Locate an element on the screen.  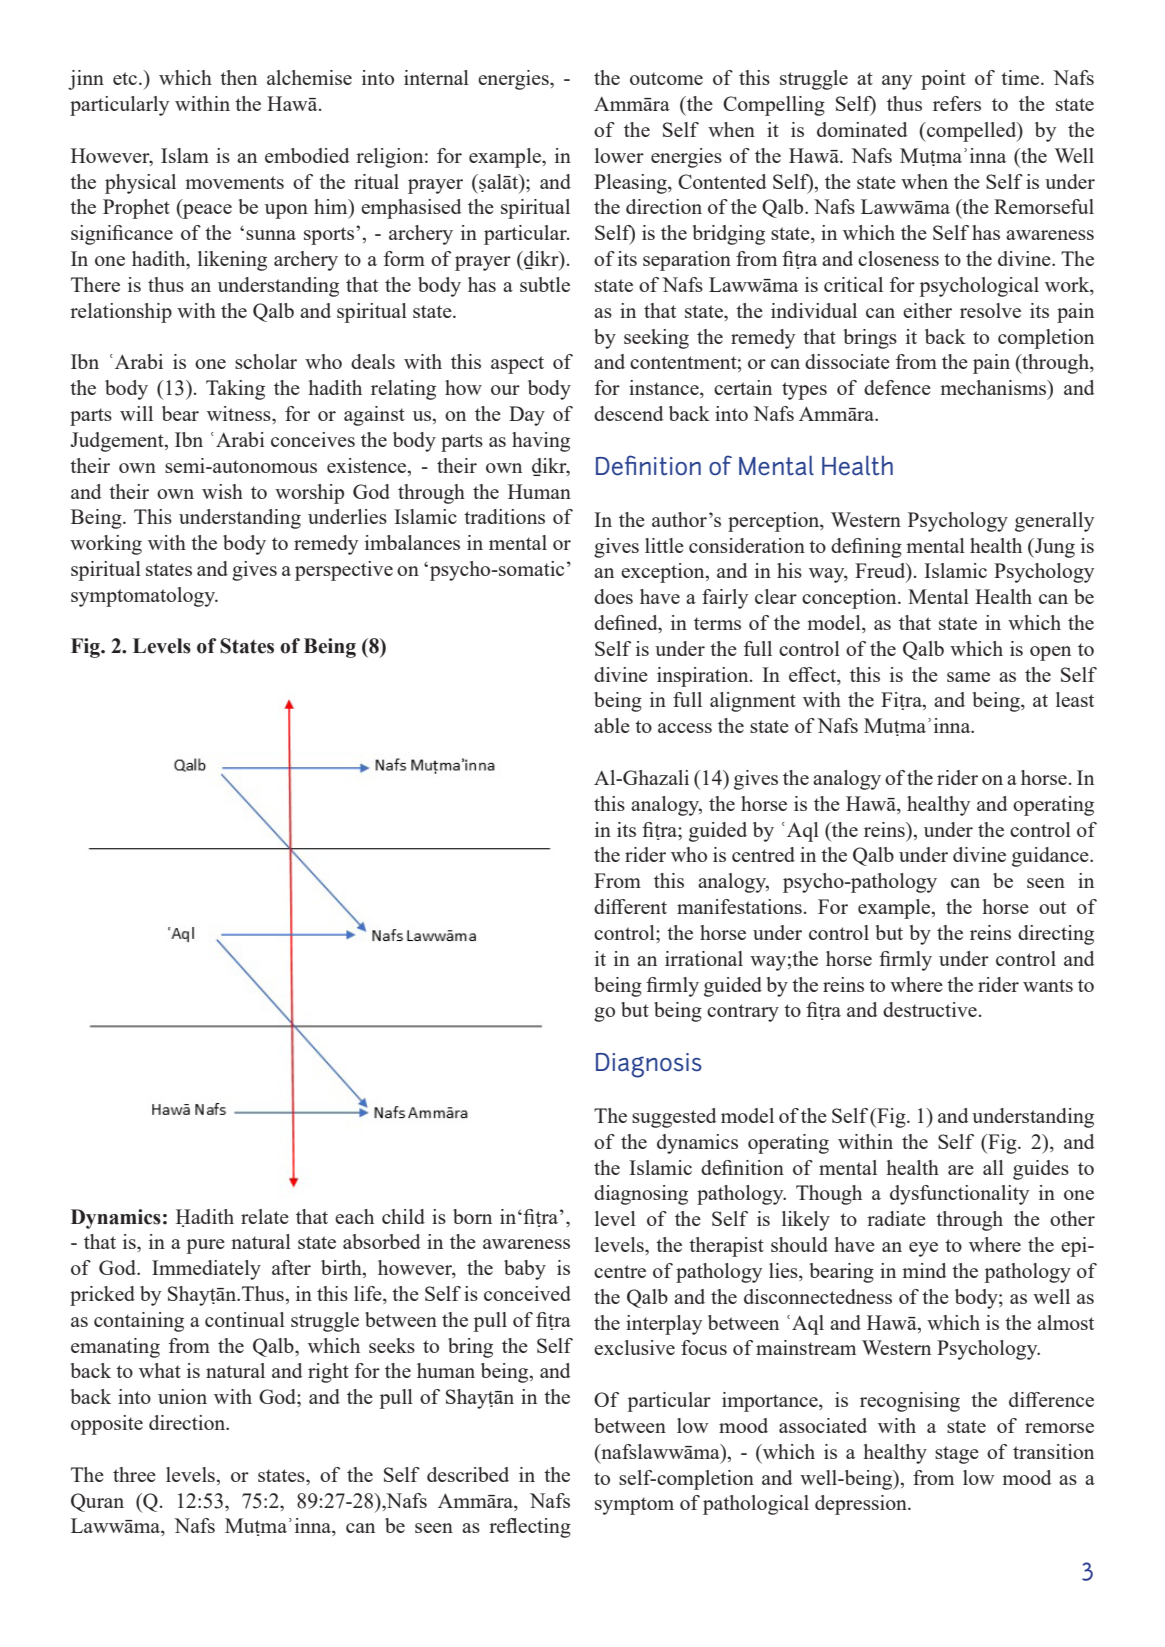
lower is located at coordinates (619, 155).
